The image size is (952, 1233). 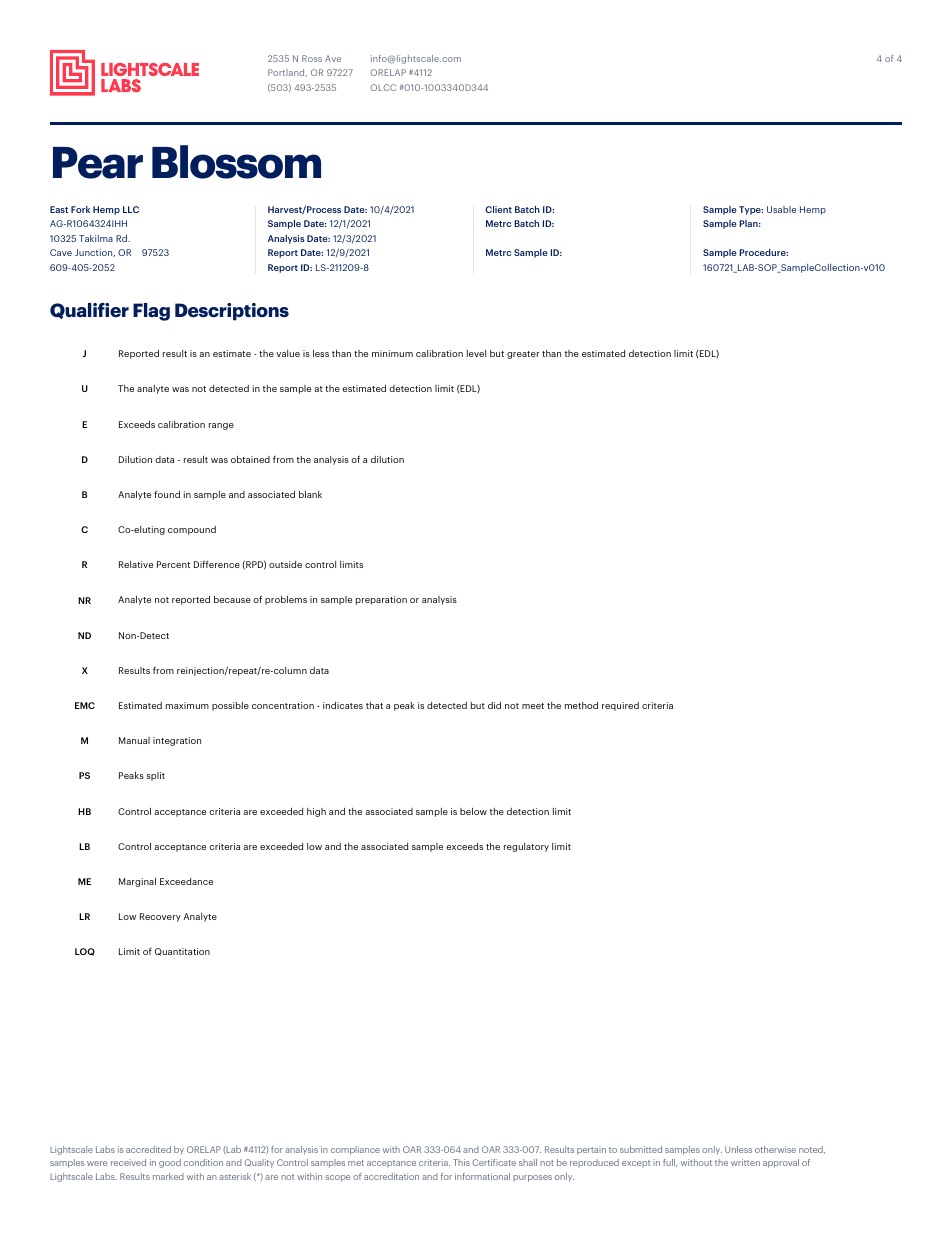 What do you see at coordinates (312, 58) in the screenshot?
I see `Ross` at bounding box center [312, 58].
